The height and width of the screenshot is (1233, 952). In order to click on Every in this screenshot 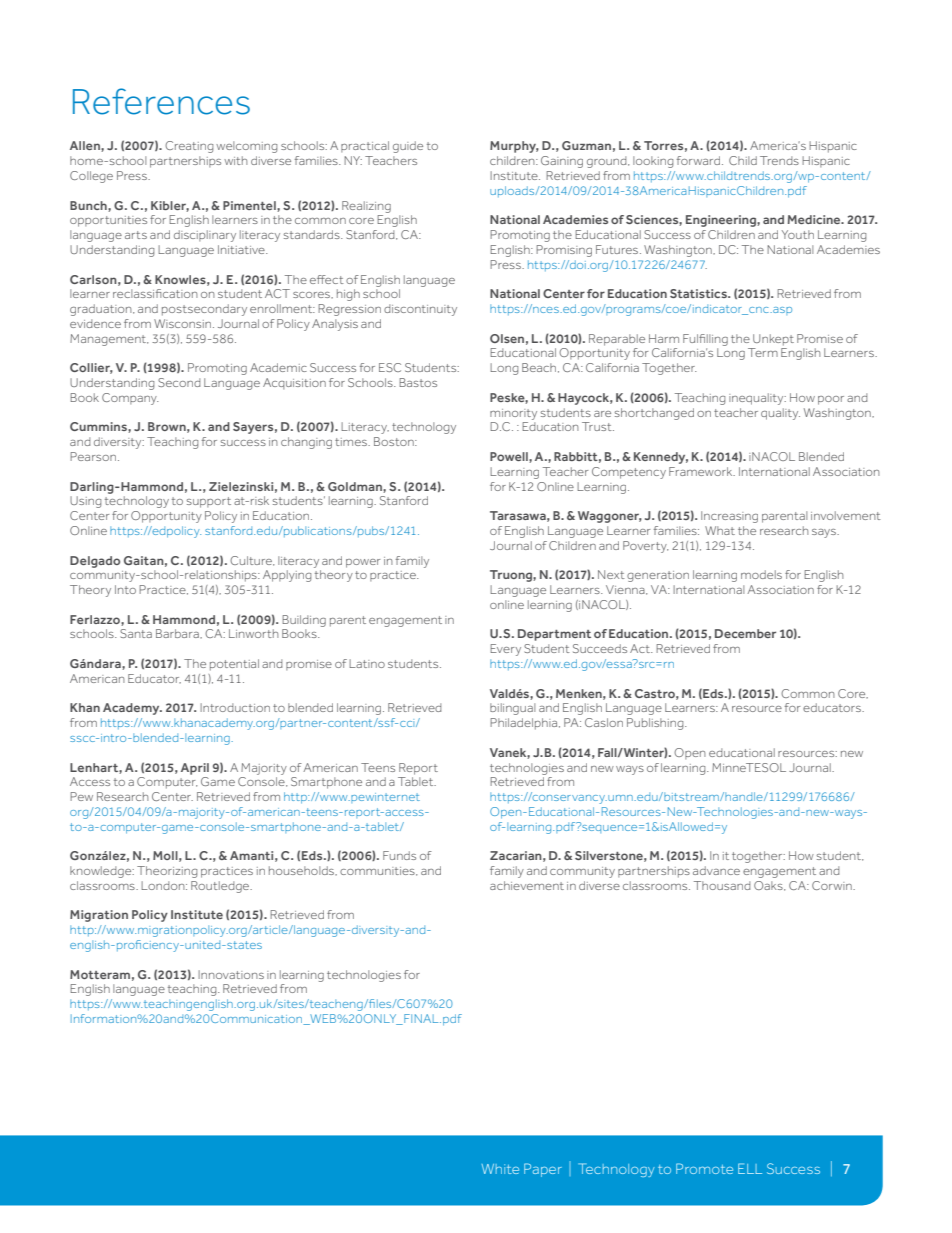, I will do `click(505, 650)`.
